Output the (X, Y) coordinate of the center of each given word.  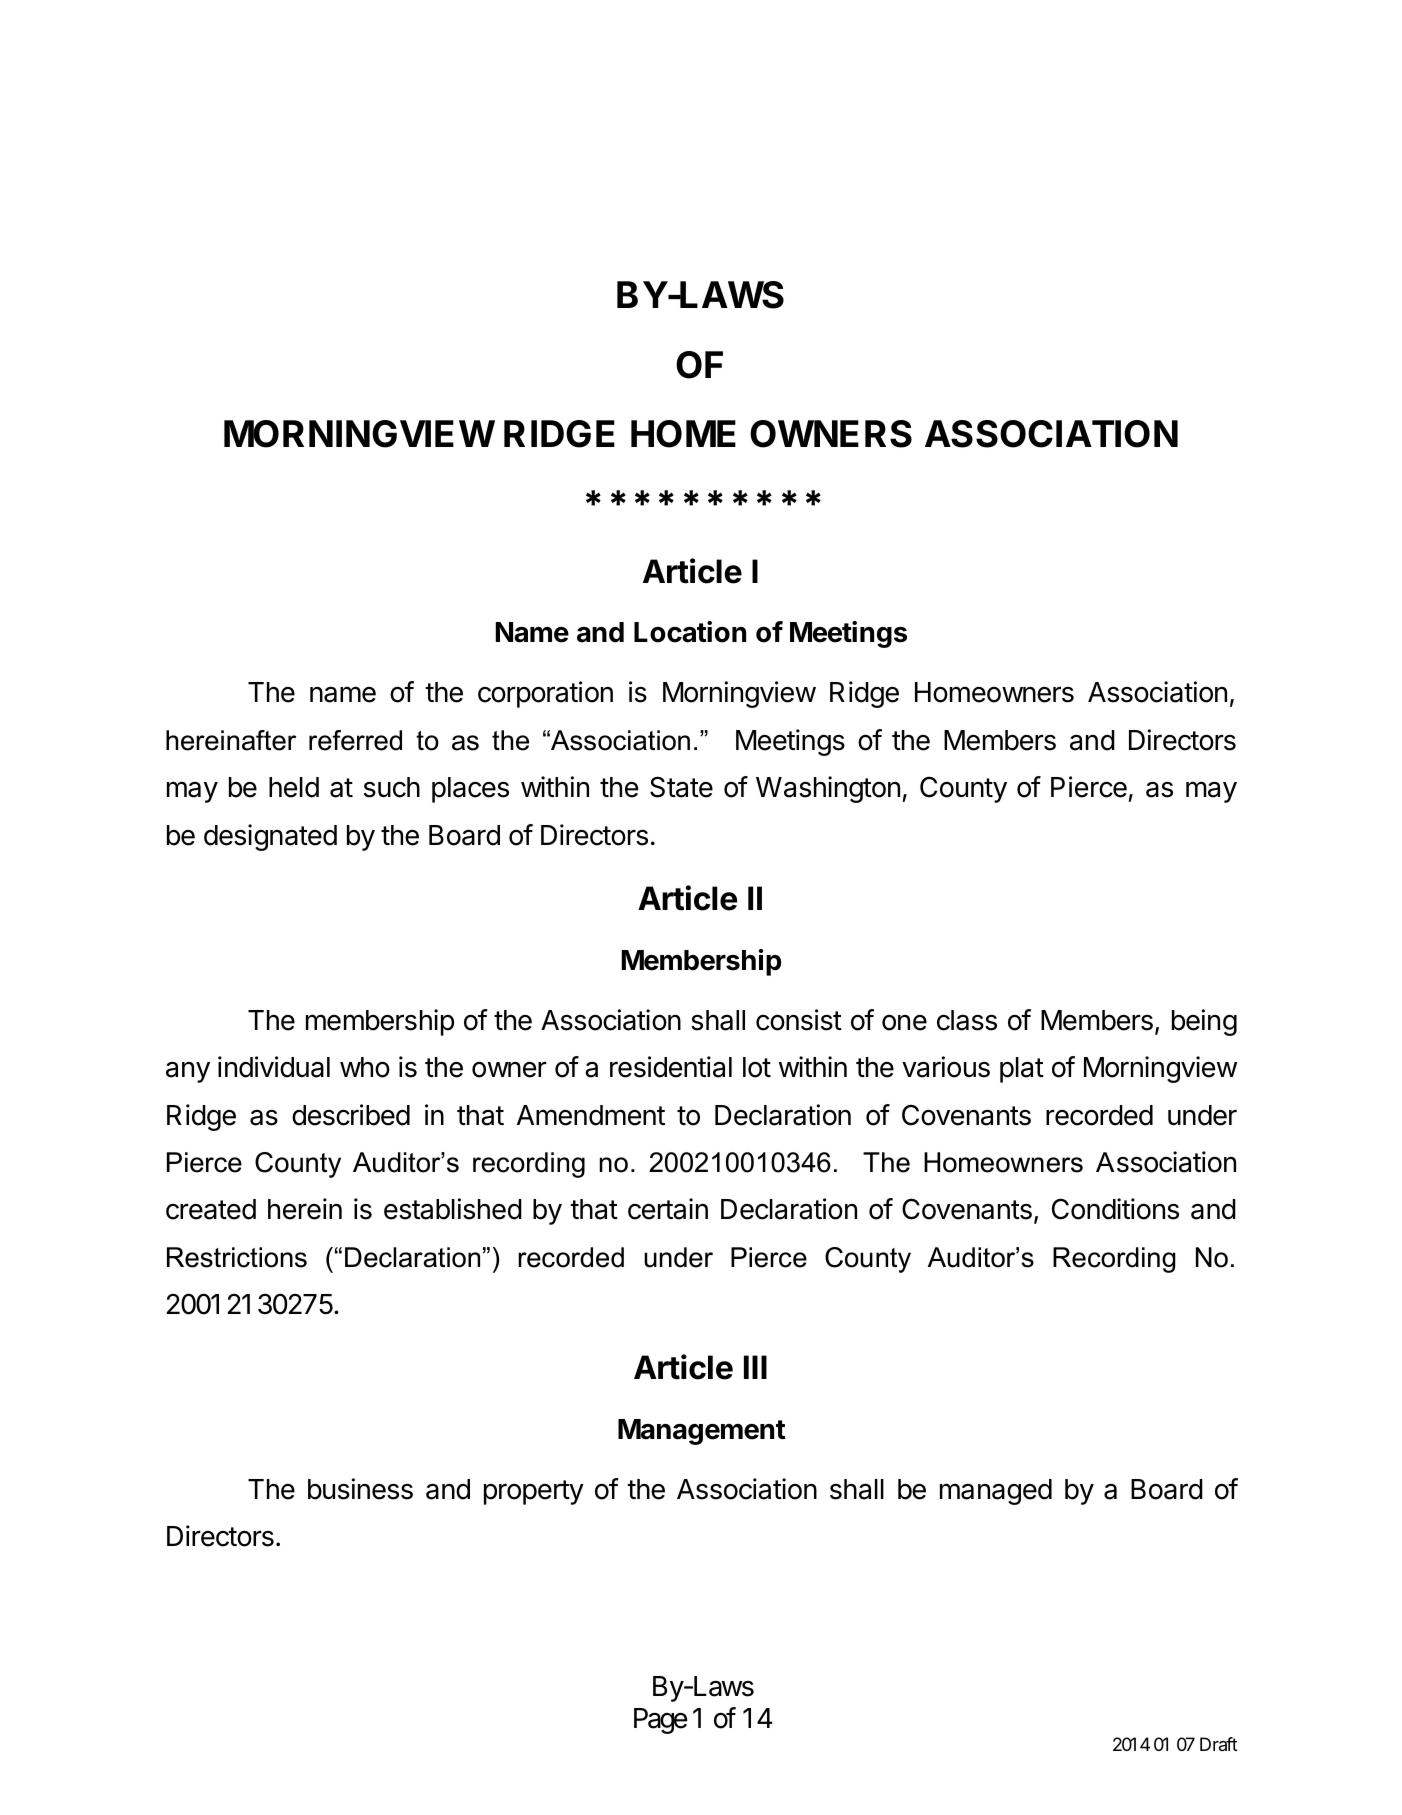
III (755, 1367)
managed (996, 1492)
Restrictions (237, 1257)
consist (799, 1020)
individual (274, 1067)
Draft (1219, 1744)
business (360, 1489)
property (534, 1492)
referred (355, 740)
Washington (828, 789)
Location (690, 632)
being (1204, 1022)
